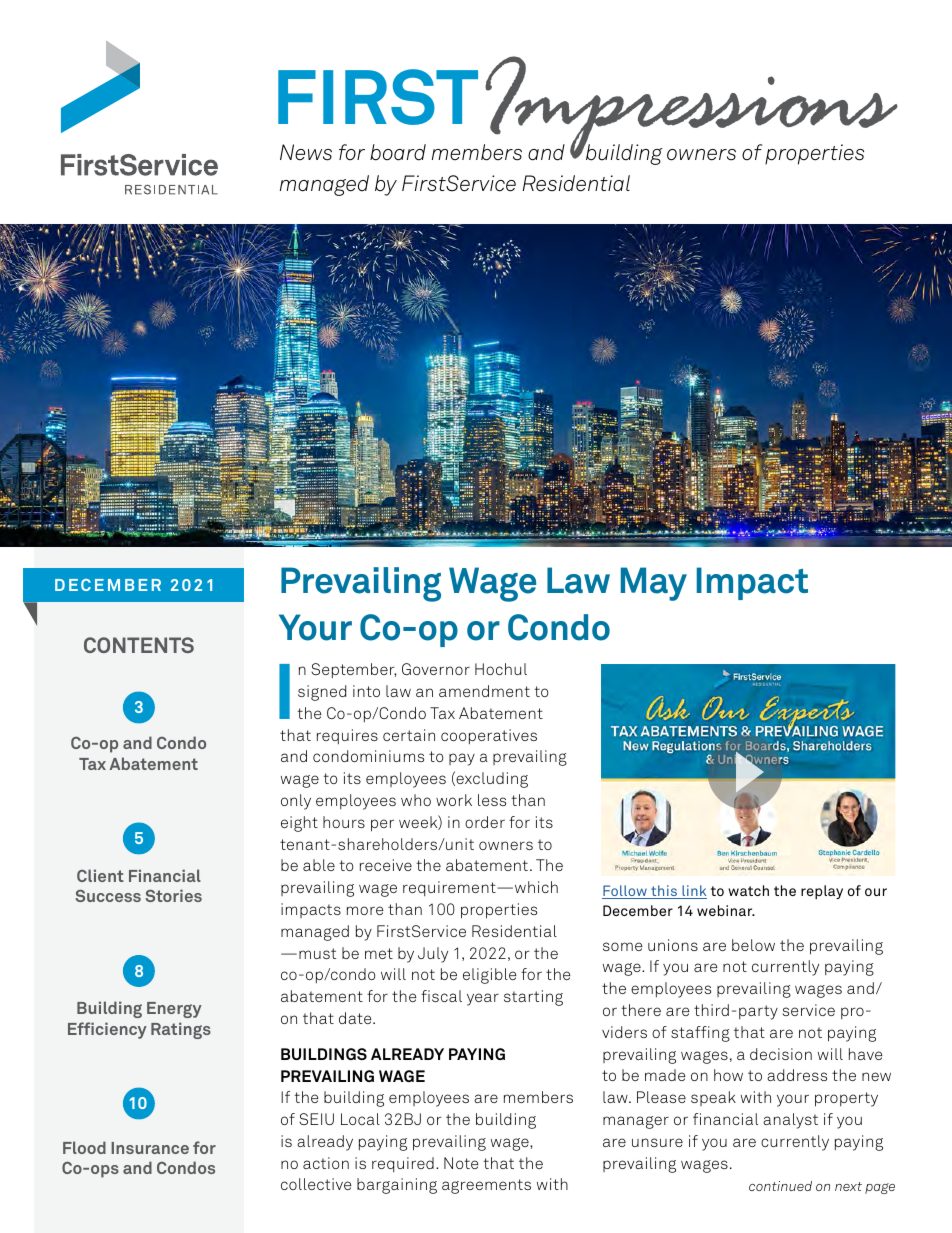  What do you see at coordinates (173, 895) in the page?
I see `Stories` at bounding box center [173, 895].
